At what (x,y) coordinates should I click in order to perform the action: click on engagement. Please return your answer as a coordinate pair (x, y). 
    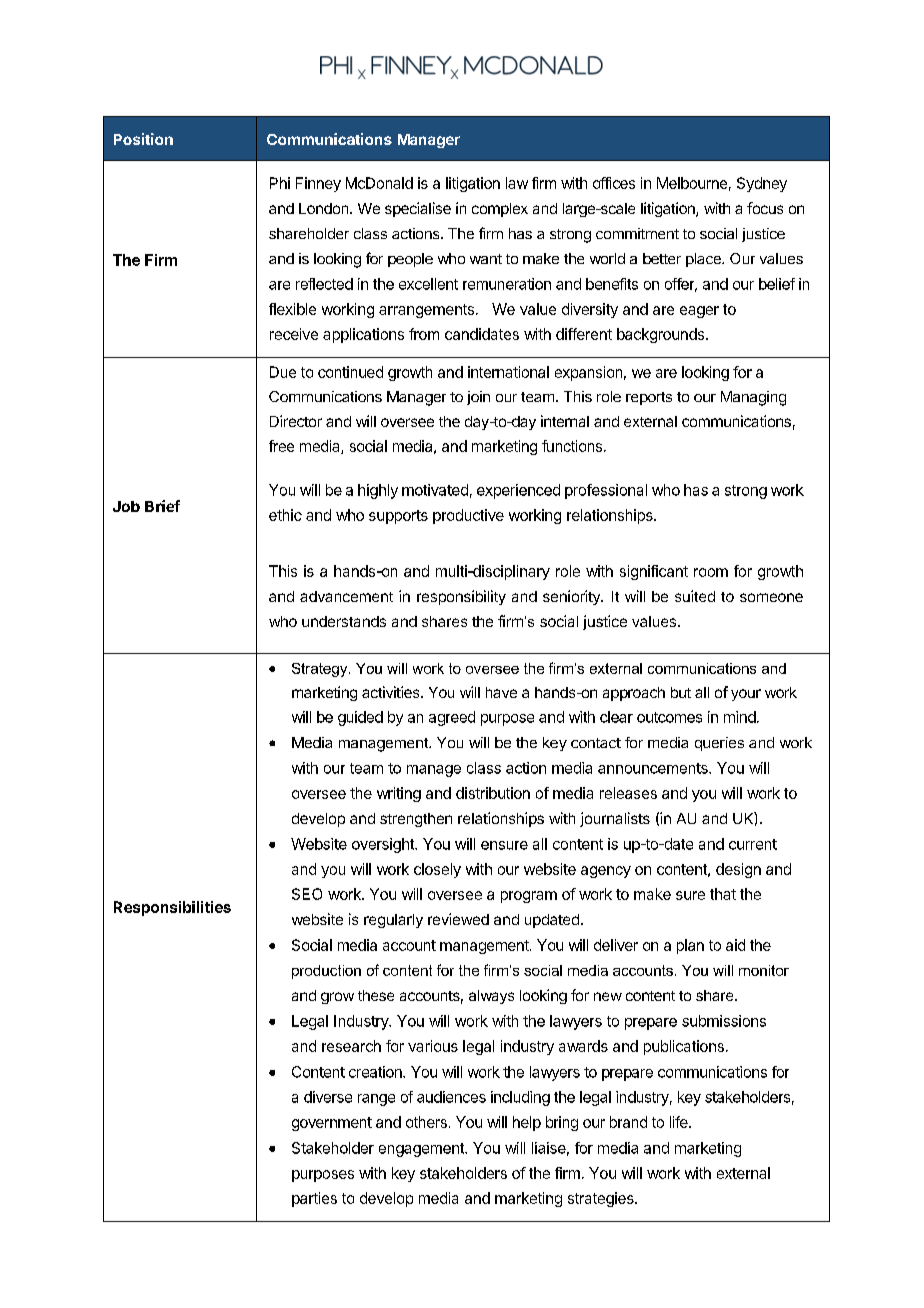
    Looking at the image, I should click on (422, 1150).
